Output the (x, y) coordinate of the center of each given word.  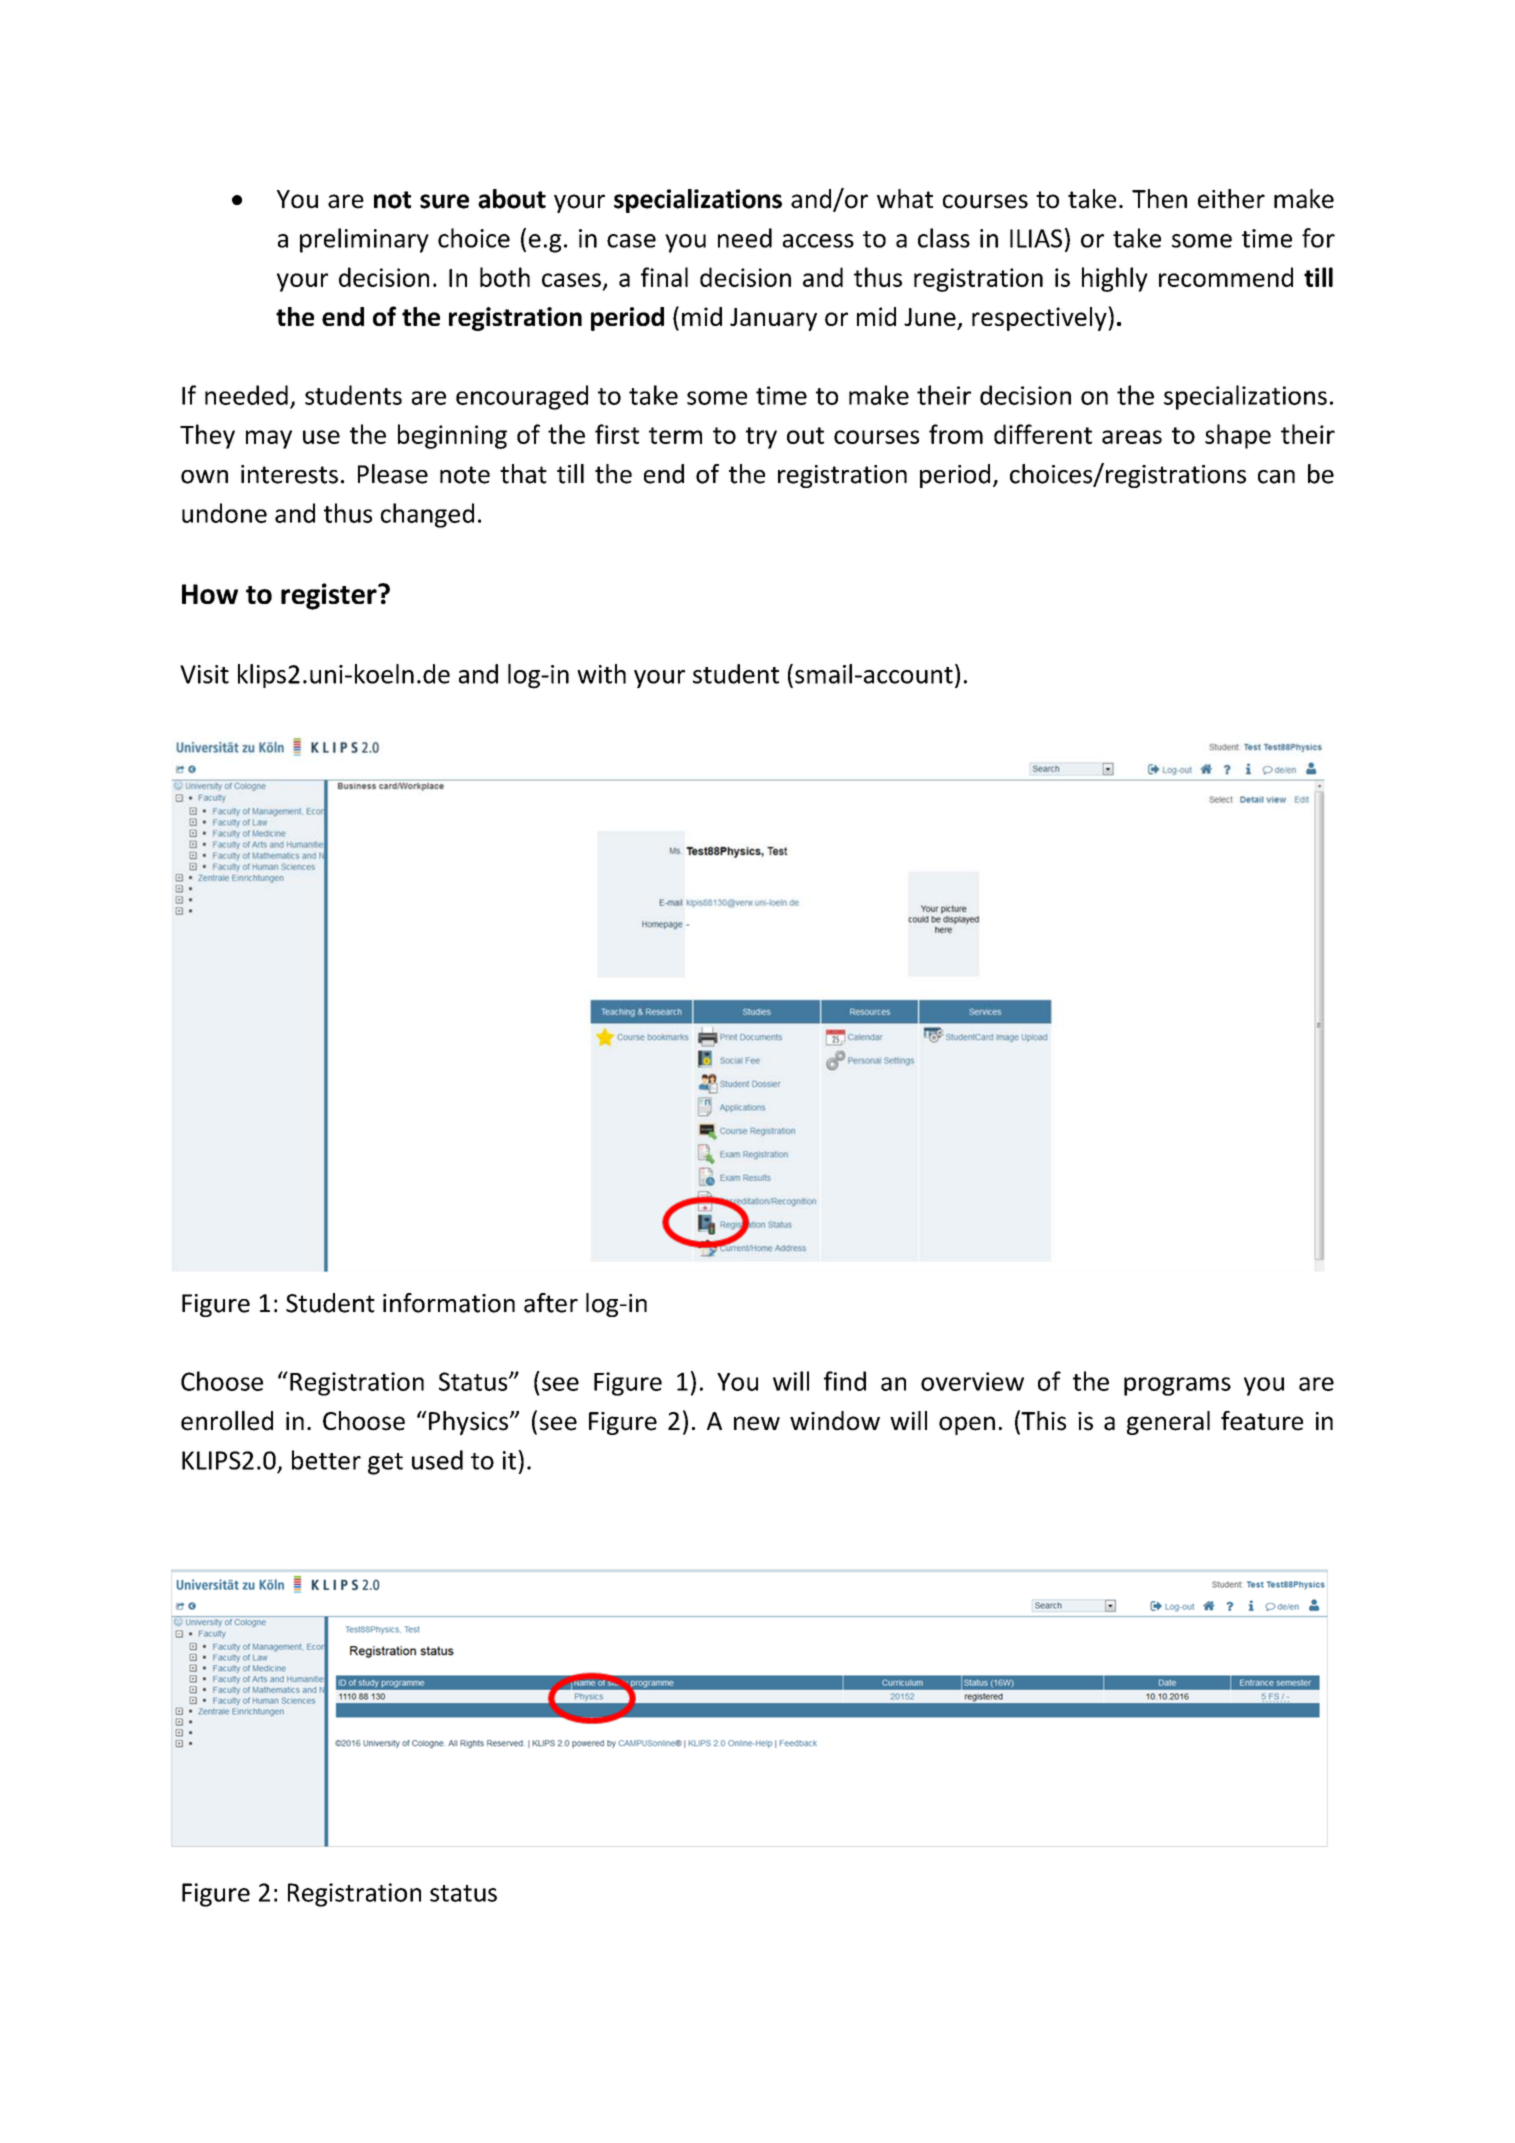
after (551, 1303)
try (761, 438)
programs (1177, 1386)
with (601, 674)
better (326, 1460)
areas (1132, 437)
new (757, 1423)
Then (1159, 199)
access (818, 241)
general (1168, 1423)
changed (427, 515)
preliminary (364, 240)
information (449, 1303)
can (1276, 477)
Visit (204, 674)
